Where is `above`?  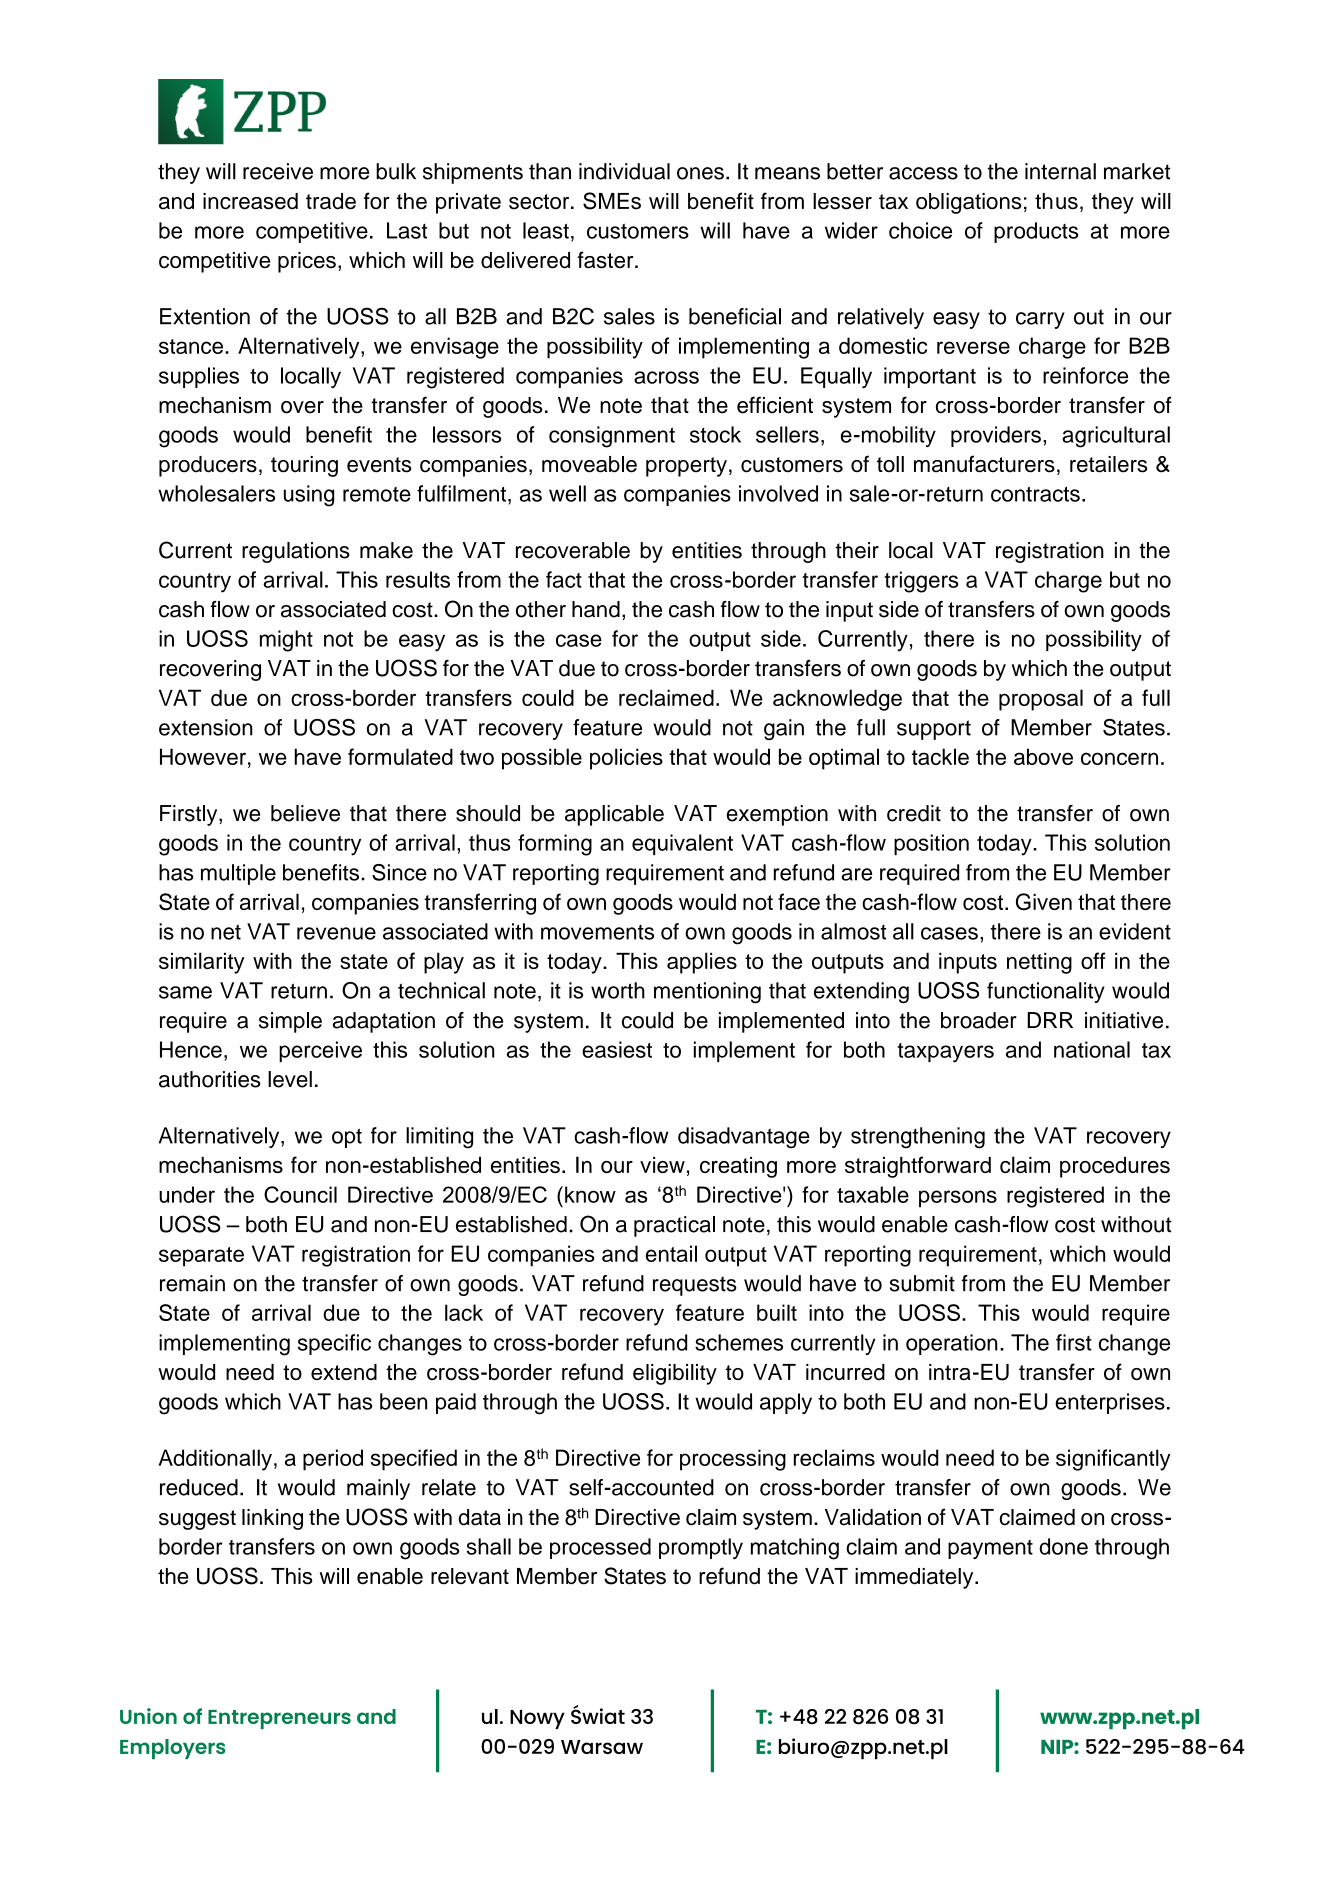 above is located at coordinates (1043, 756).
